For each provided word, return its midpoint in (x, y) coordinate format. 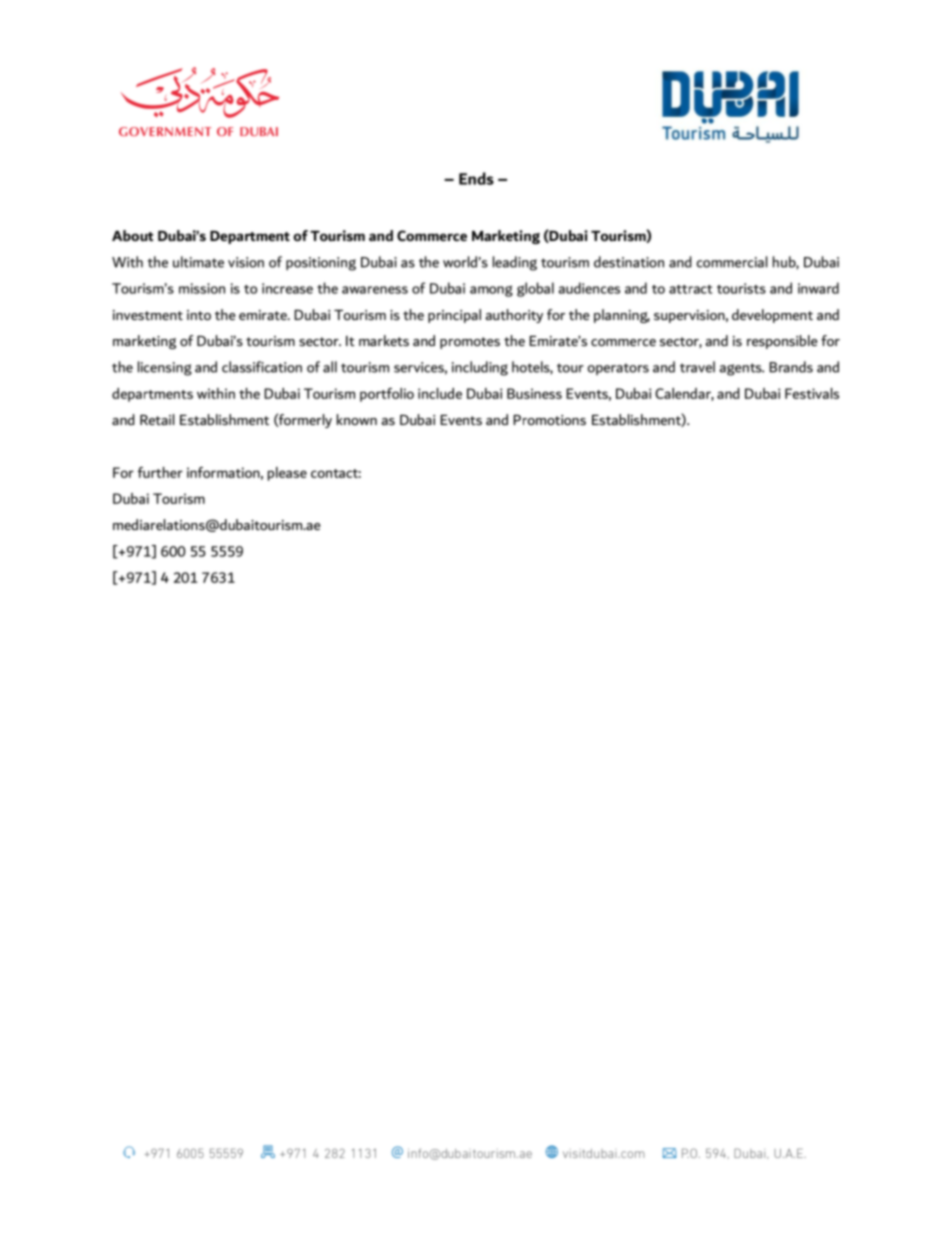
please (287, 474)
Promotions (549, 420)
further (160, 472)
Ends (476, 178)
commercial (732, 262)
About (133, 236)
